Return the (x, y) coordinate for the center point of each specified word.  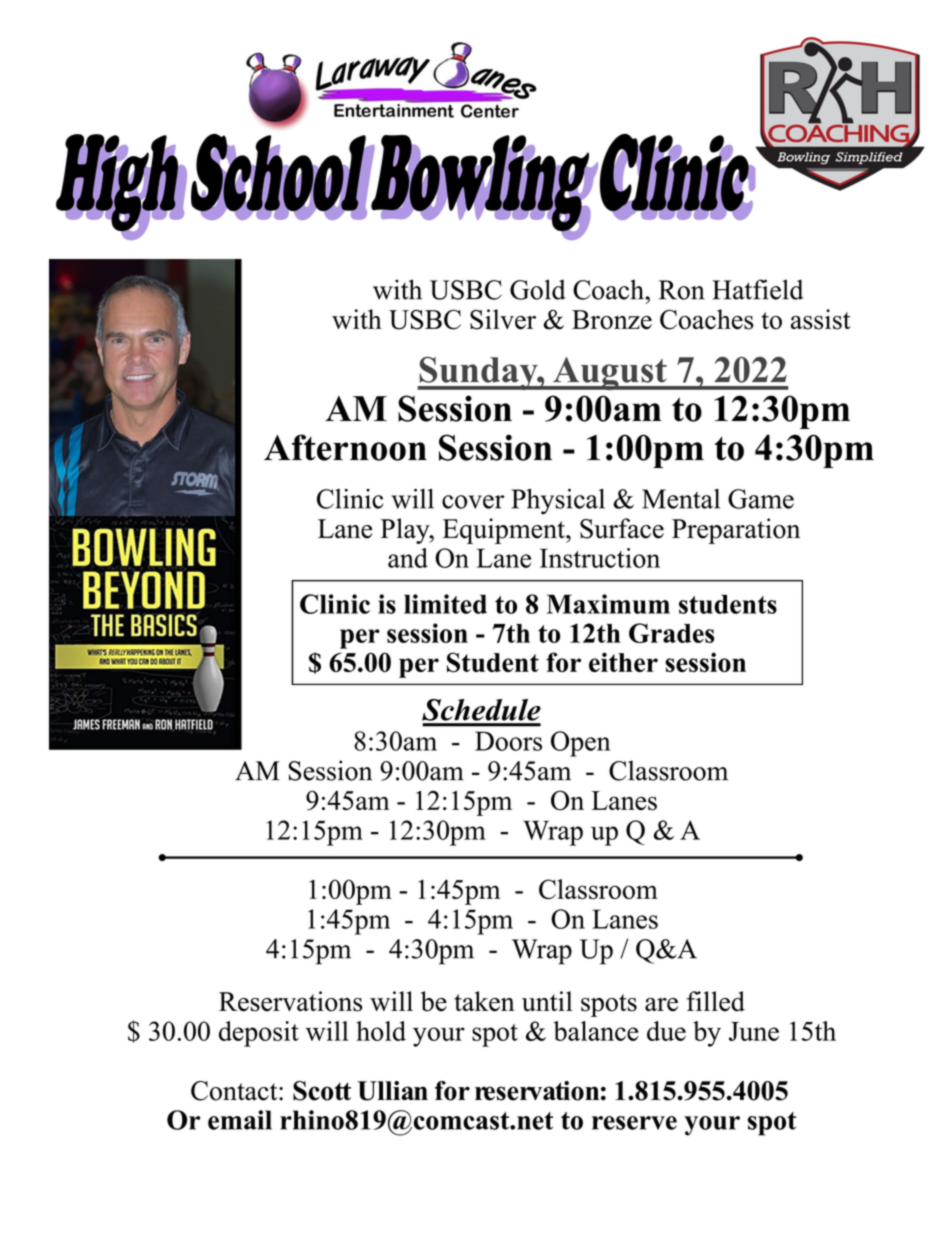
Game (761, 499)
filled (716, 1001)
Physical (558, 501)
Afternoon (345, 447)
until (547, 1001)
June (754, 1031)
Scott (322, 1091)
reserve (634, 1123)
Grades (672, 633)
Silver (503, 319)
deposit (259, 1034)
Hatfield (757, 289)
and (408, 558)
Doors (508, 741)
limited (445, 604)
